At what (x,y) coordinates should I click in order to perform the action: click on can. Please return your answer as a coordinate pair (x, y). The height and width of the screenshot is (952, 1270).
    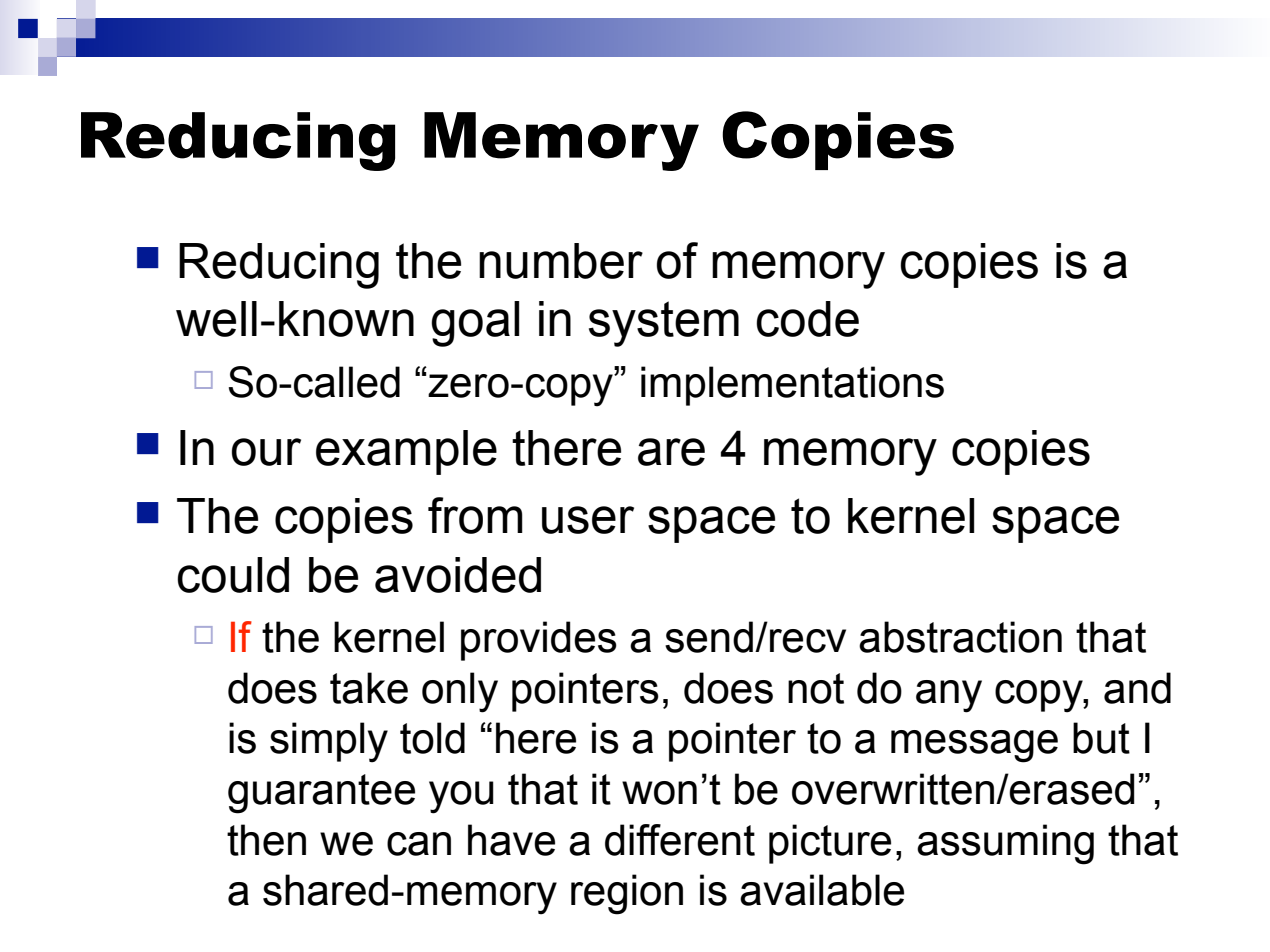
    Looking at the image, I should click on (419, 844).
